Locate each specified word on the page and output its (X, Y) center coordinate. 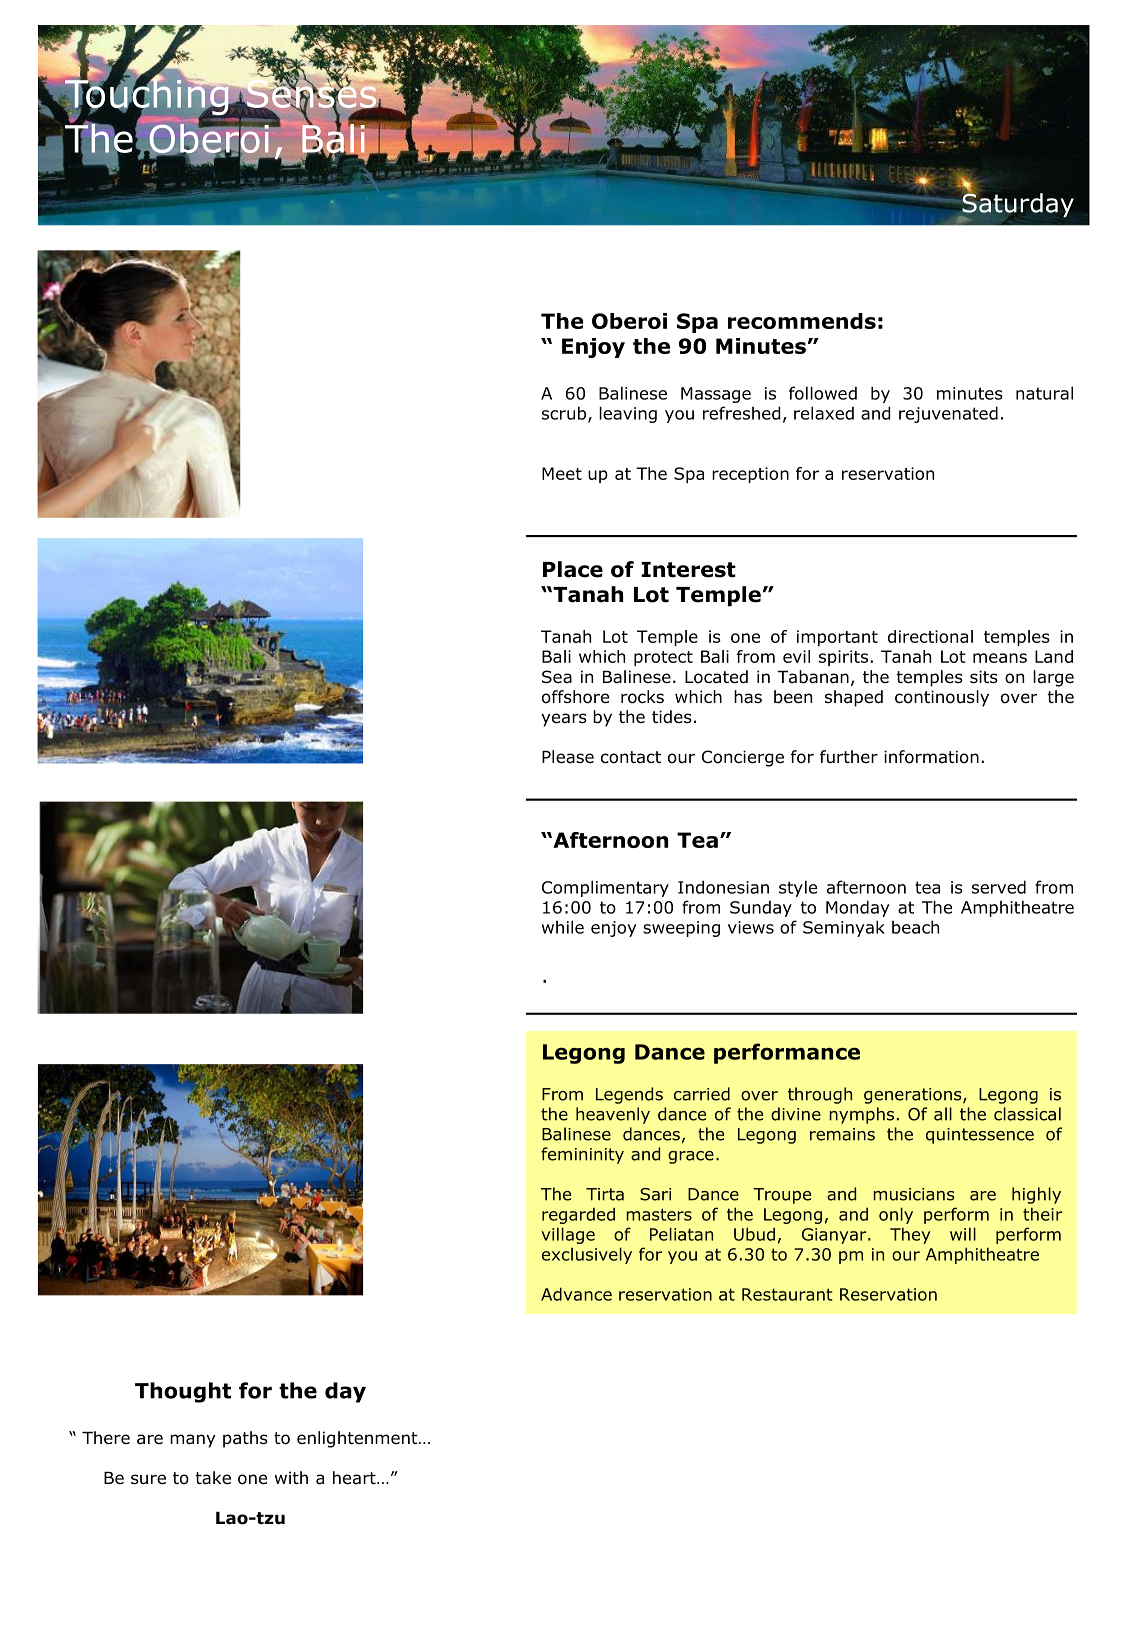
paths (245, 1439)
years (564, 720)
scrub (564, 413)
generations (914, 1096)
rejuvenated (948, 414)
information (931, 757)
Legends (629, 1095)
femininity (582, 1155)
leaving (628, 414)
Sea (557, 677)
